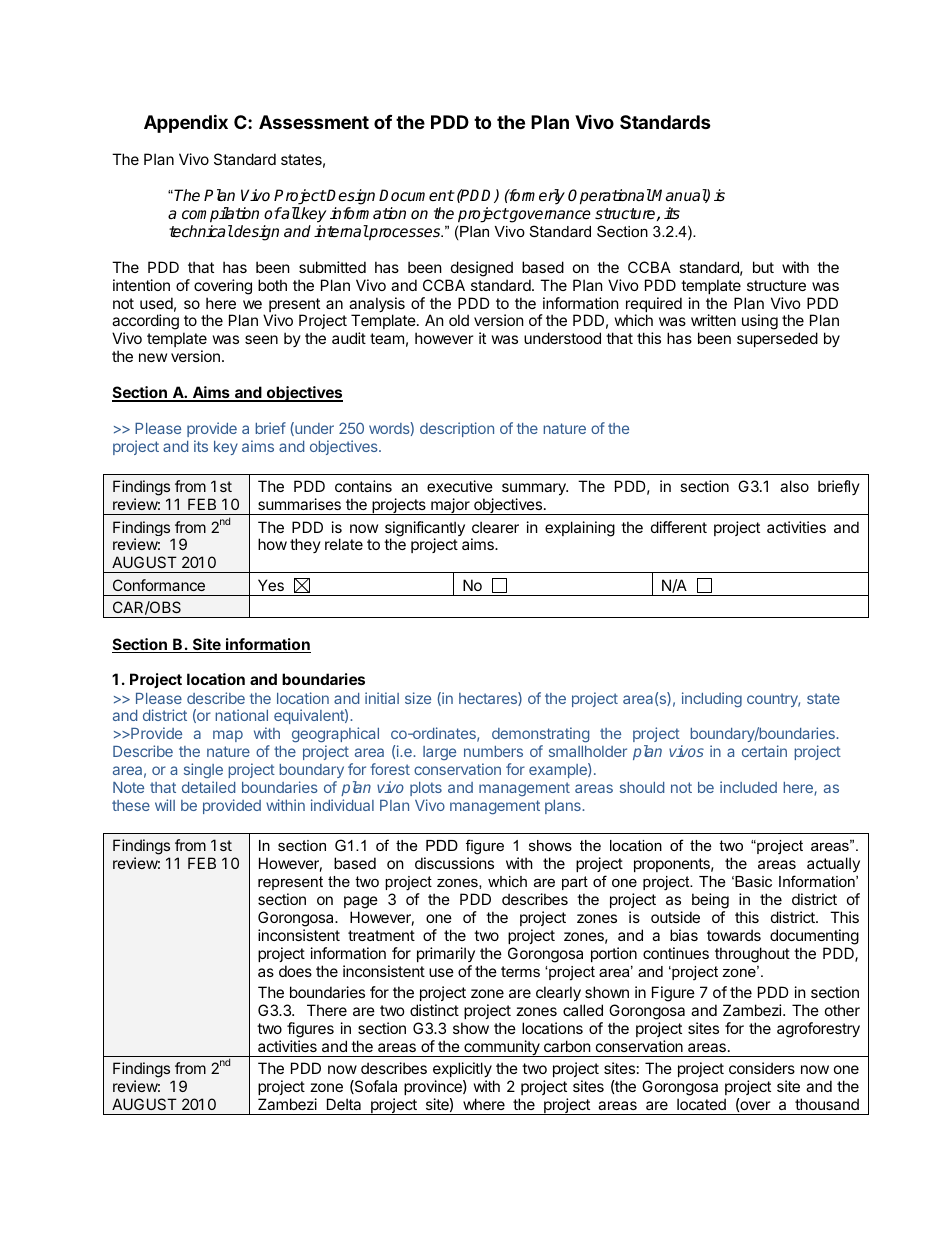  What do you see at coordinates (186, 123) in the screenshot?
I see `Appendix` at bounding box center [186, 123].
